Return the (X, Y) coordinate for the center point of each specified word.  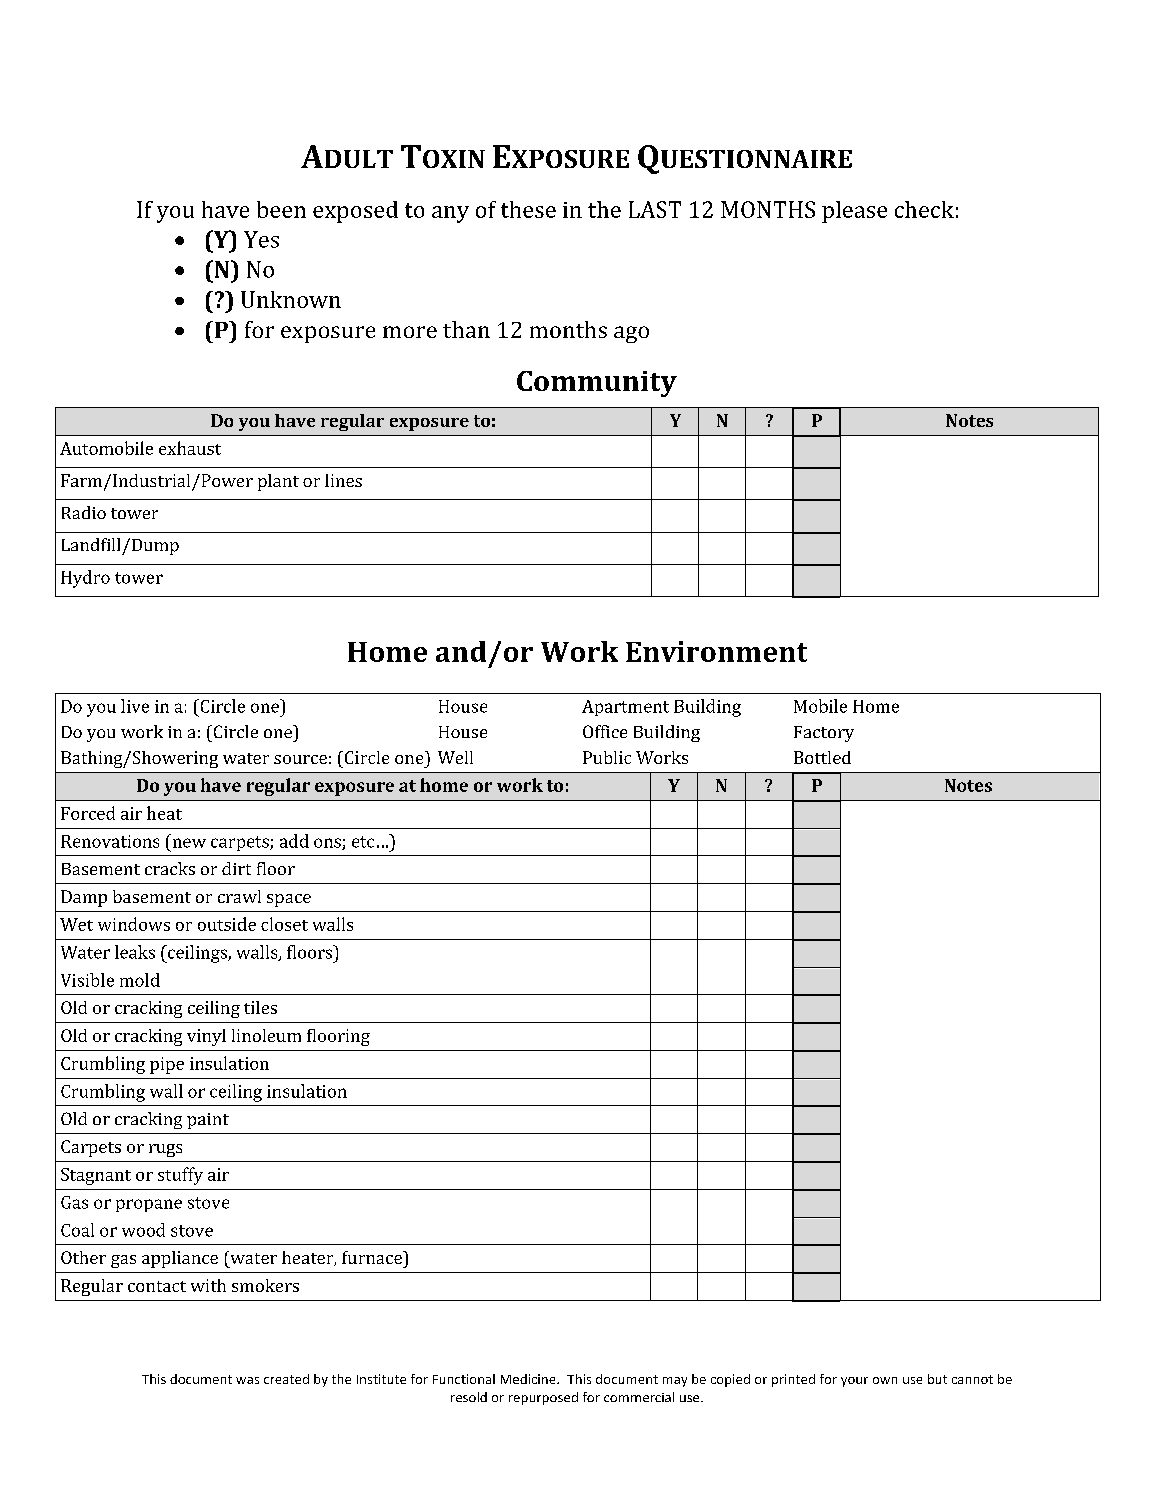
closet (284, 924)
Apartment (625, 708)
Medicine (529, 1379)
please (854, 212)
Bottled (822, 757)
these (528, 209)
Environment (716, 651)
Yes (261, 239)
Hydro (85, 579)
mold (140, 980)
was (247, 1380)
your (854, 1382)
